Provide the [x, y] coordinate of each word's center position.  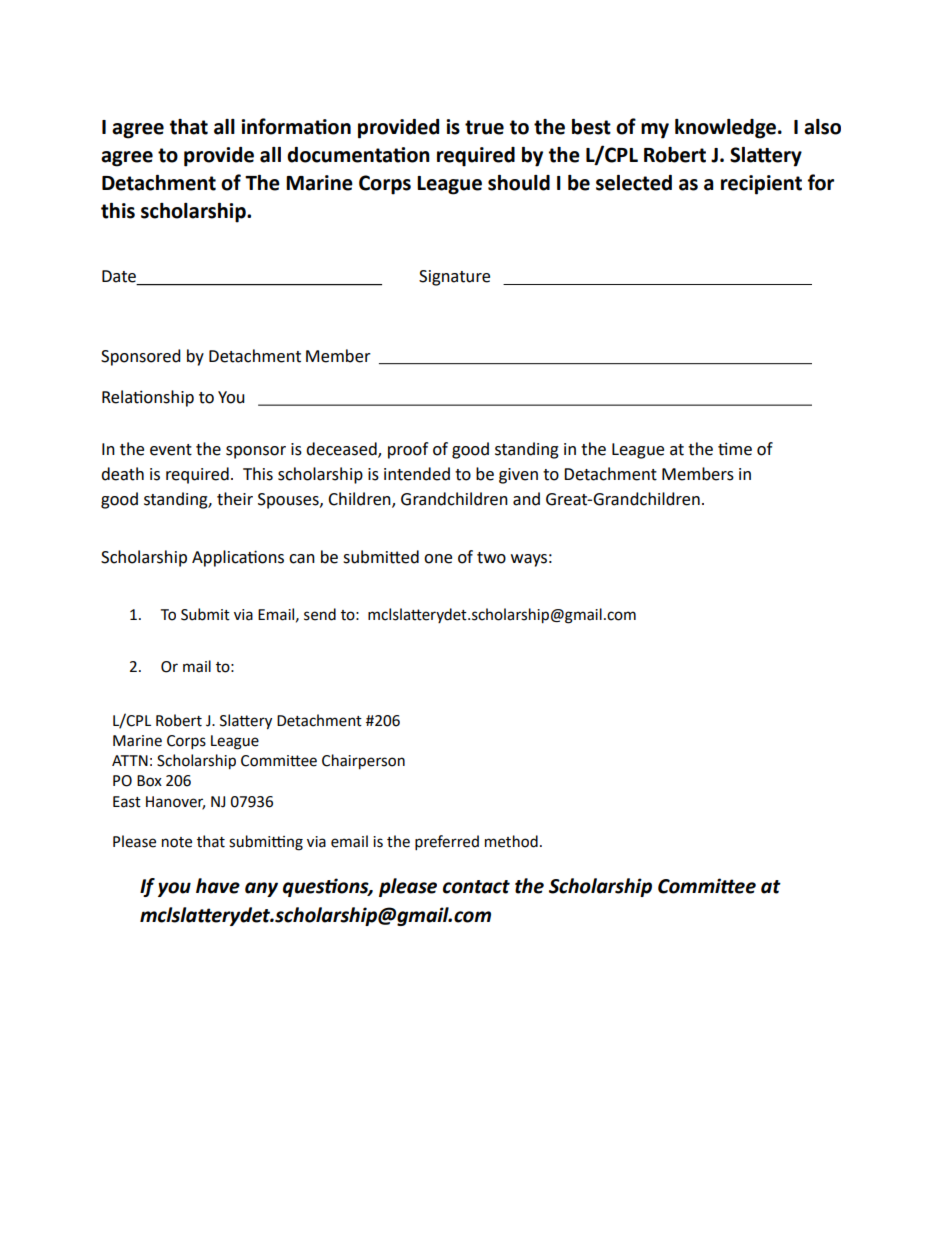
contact [476, 887]
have [218, 886]
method [511, 841]
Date [120, 277]
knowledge [725, 129]
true [484, 127]
